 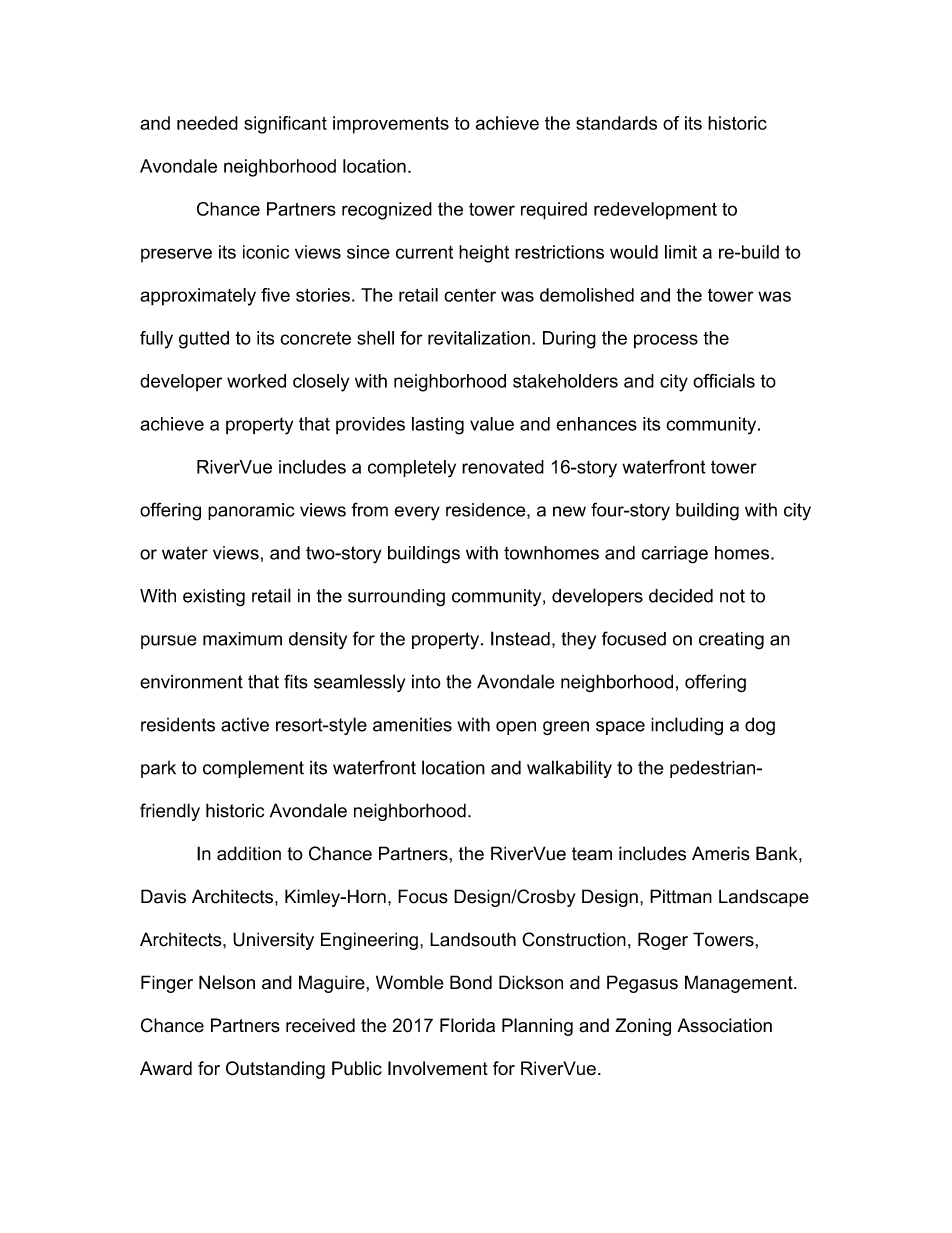 What do you see at coordinates (207, 123) in the image?
I see `needed` at bounding box center [207, 123].
